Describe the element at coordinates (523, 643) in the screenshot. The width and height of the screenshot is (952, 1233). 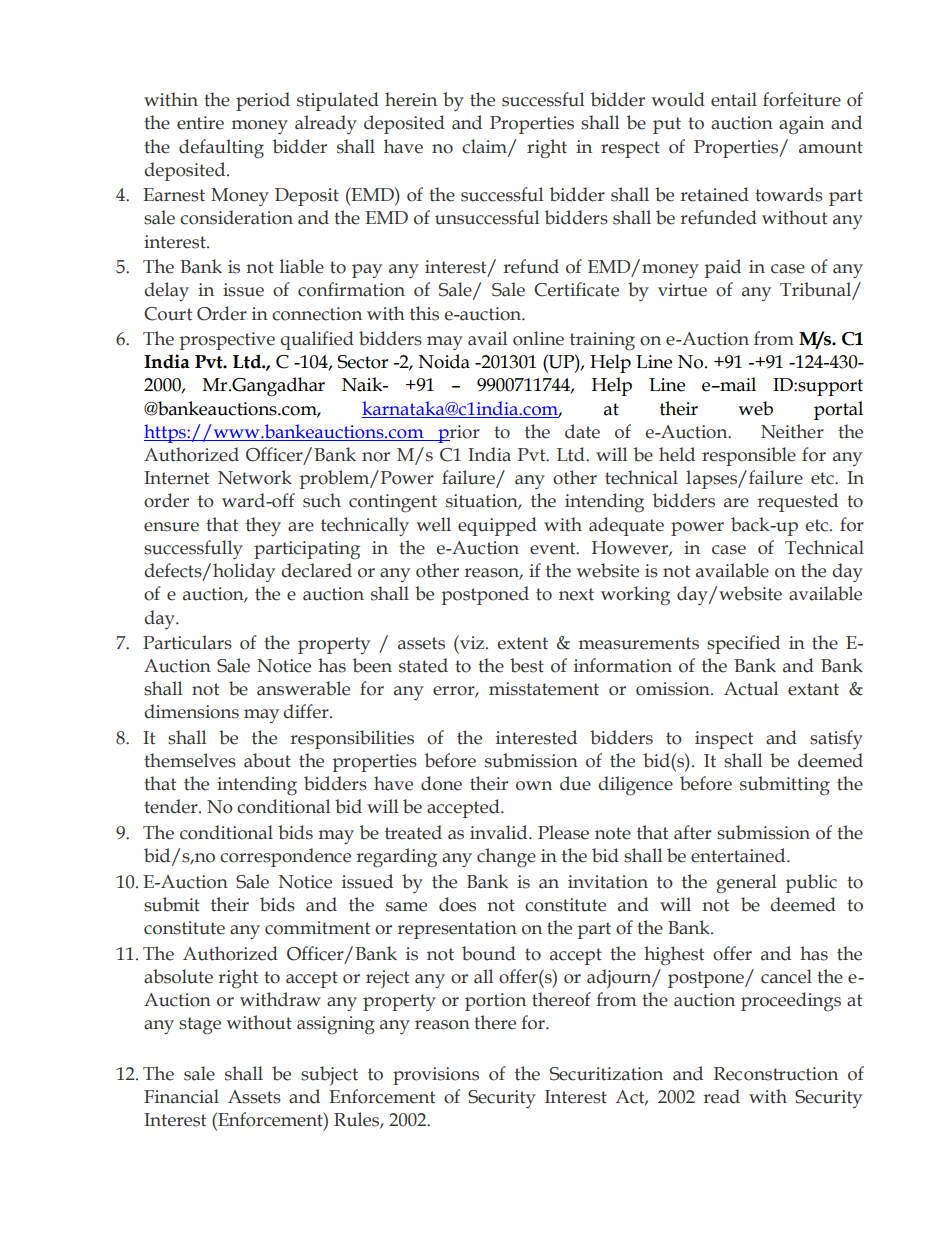
I see `extent` at that location.
